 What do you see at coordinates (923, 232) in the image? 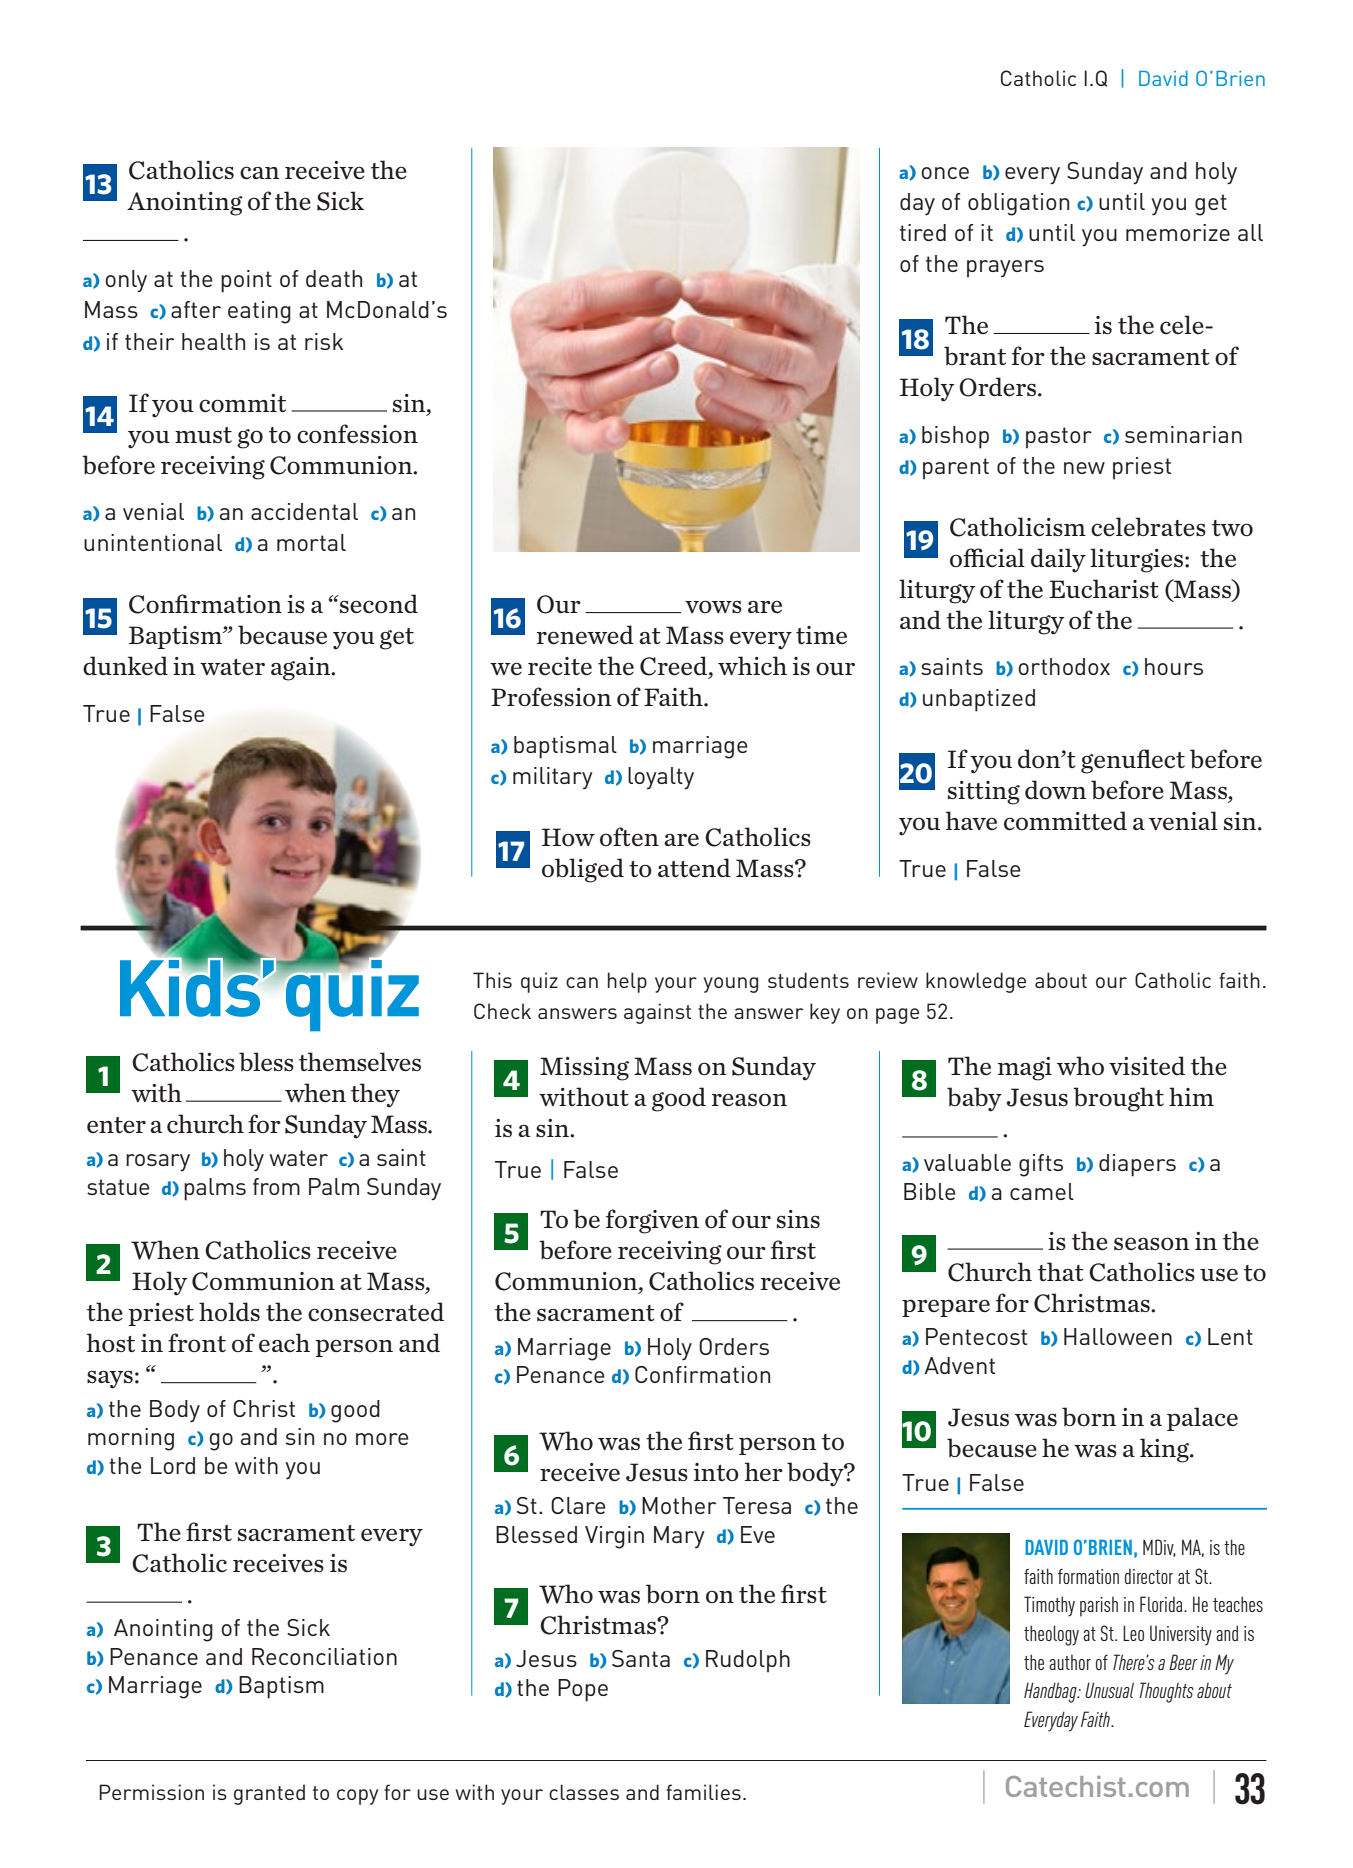
I see `tired` at bounding box center [923, 232].
